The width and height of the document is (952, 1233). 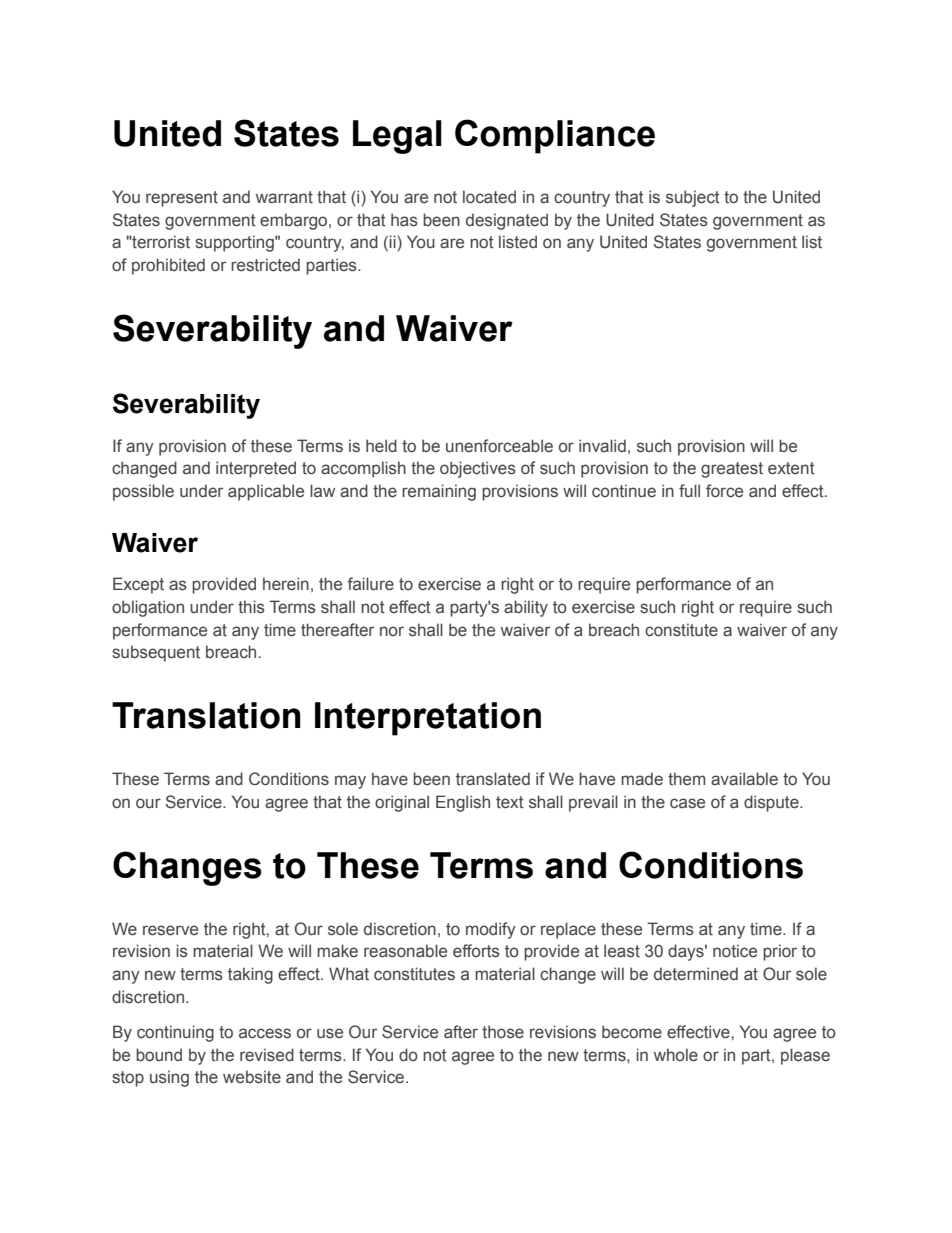 What do you see at coordinates (744, 779) in the document?
I see `available` at bounding box center [744, 779].
